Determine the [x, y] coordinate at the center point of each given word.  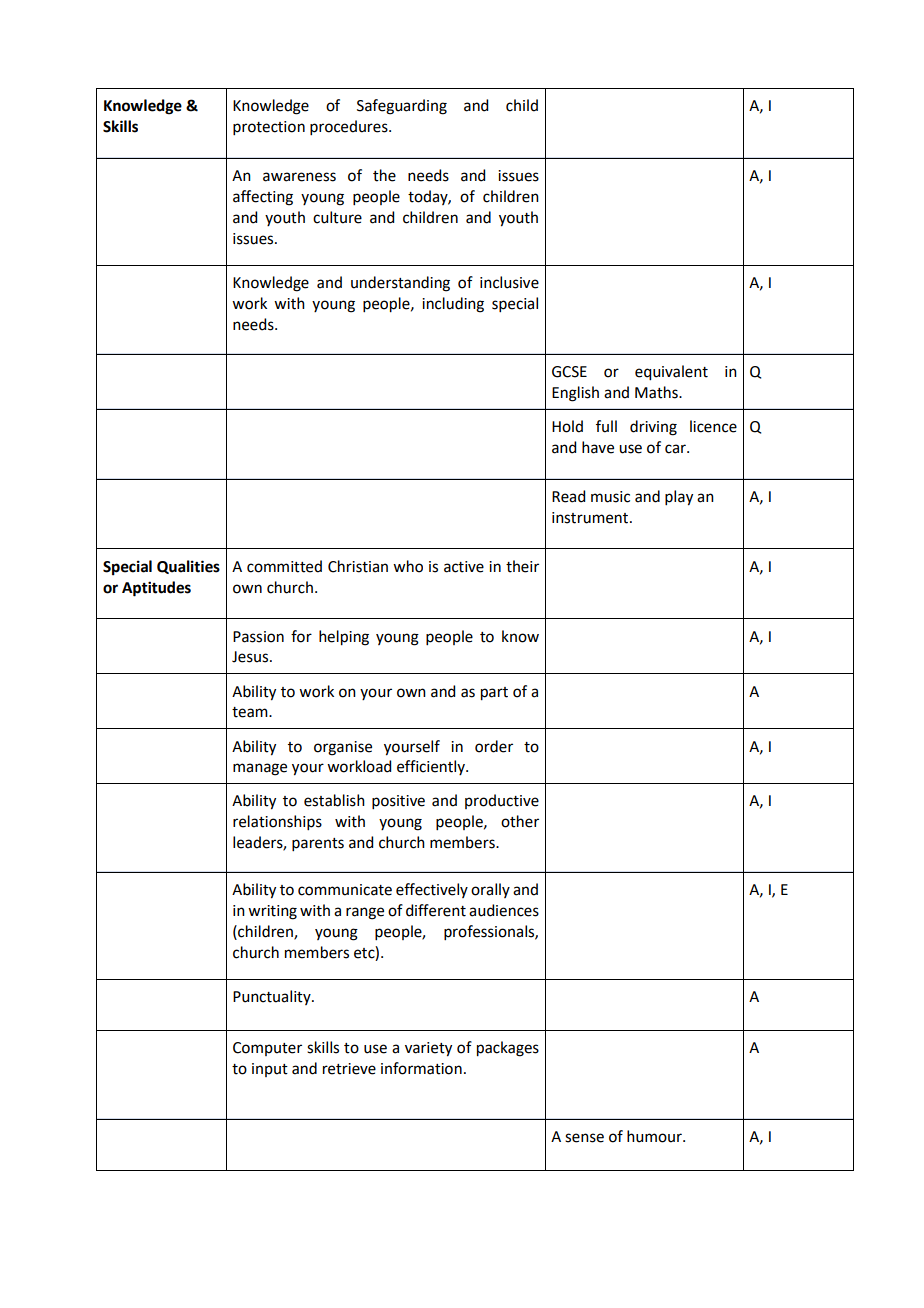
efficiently [432, 767]
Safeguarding [402, 107]
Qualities [188, 567]
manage [260, 769]
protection [269, 128]
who [408, 566]
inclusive [509, 282]
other [520, 821]
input [270, 1070]
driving [653, 428]
